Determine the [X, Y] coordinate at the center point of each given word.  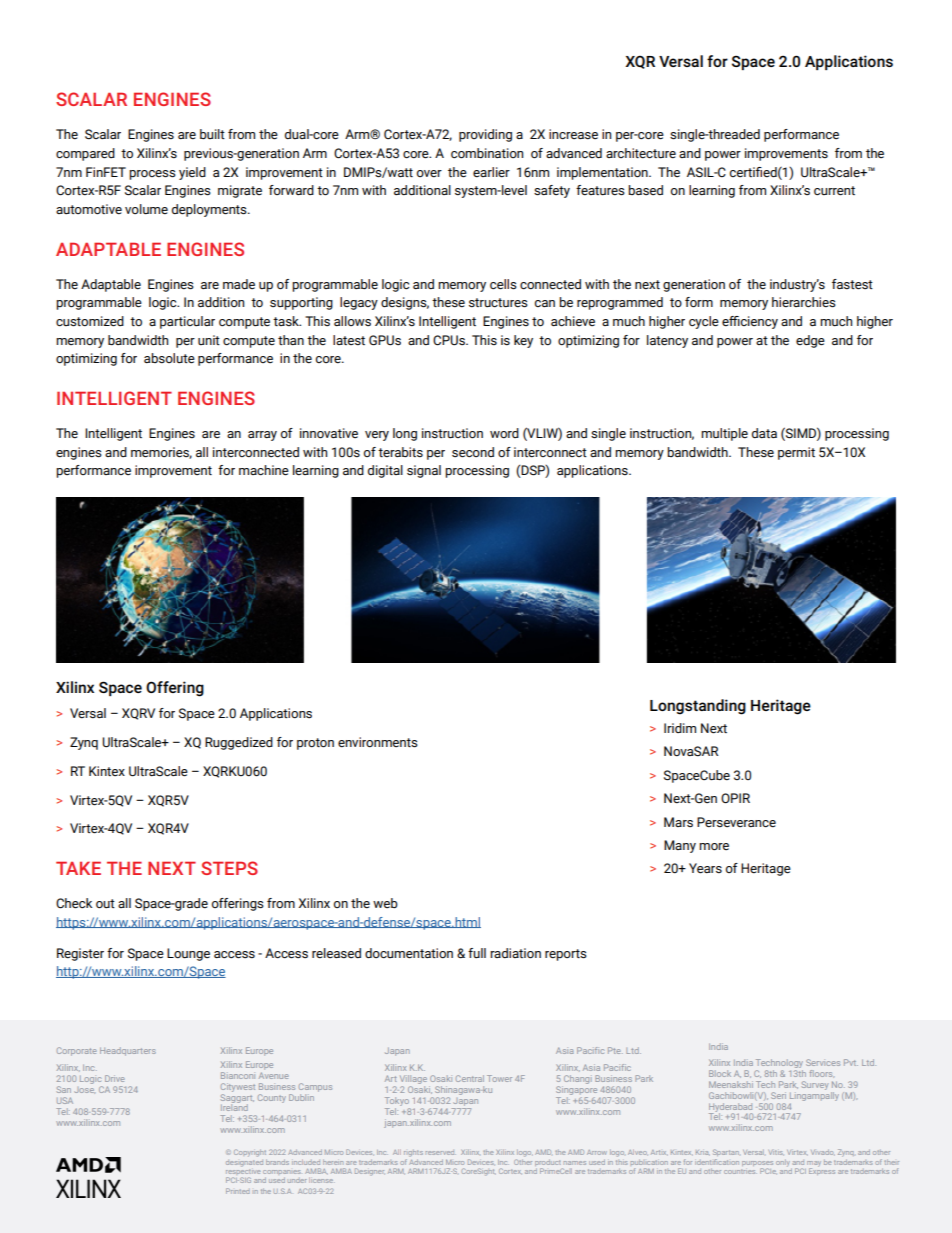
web [385, 903]
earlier [491, 172]
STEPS [229, 868]
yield [192, 173]
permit [796, 453]
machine [264, 470]
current [834, 191]
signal [424, 471]
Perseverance [736, 822]
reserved [440, 1153]
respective [242, 1171]
